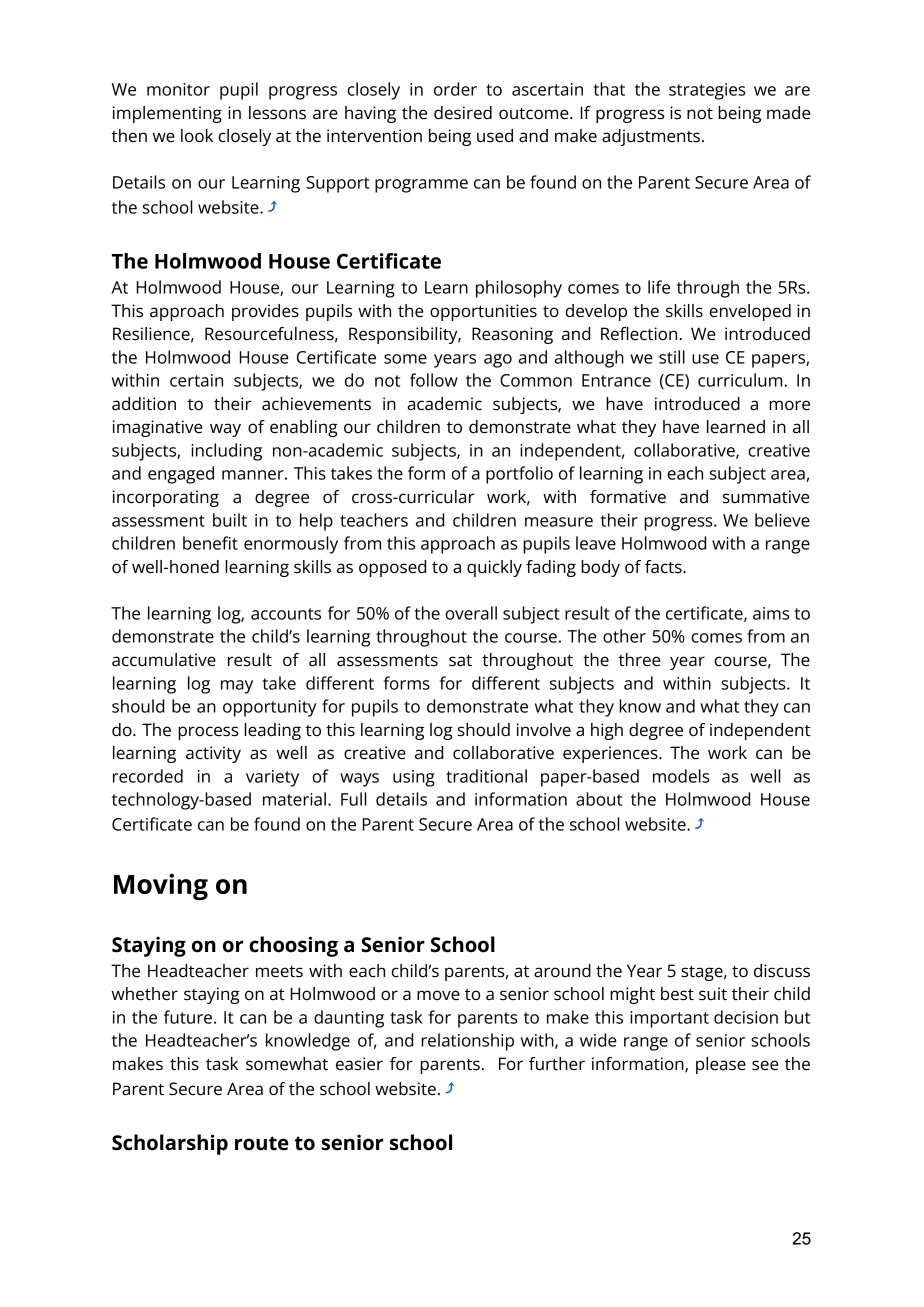  What do you see at coordinates (486, 776) in the screenshot?
I see `traditional` at bounding box center [486, 776].
